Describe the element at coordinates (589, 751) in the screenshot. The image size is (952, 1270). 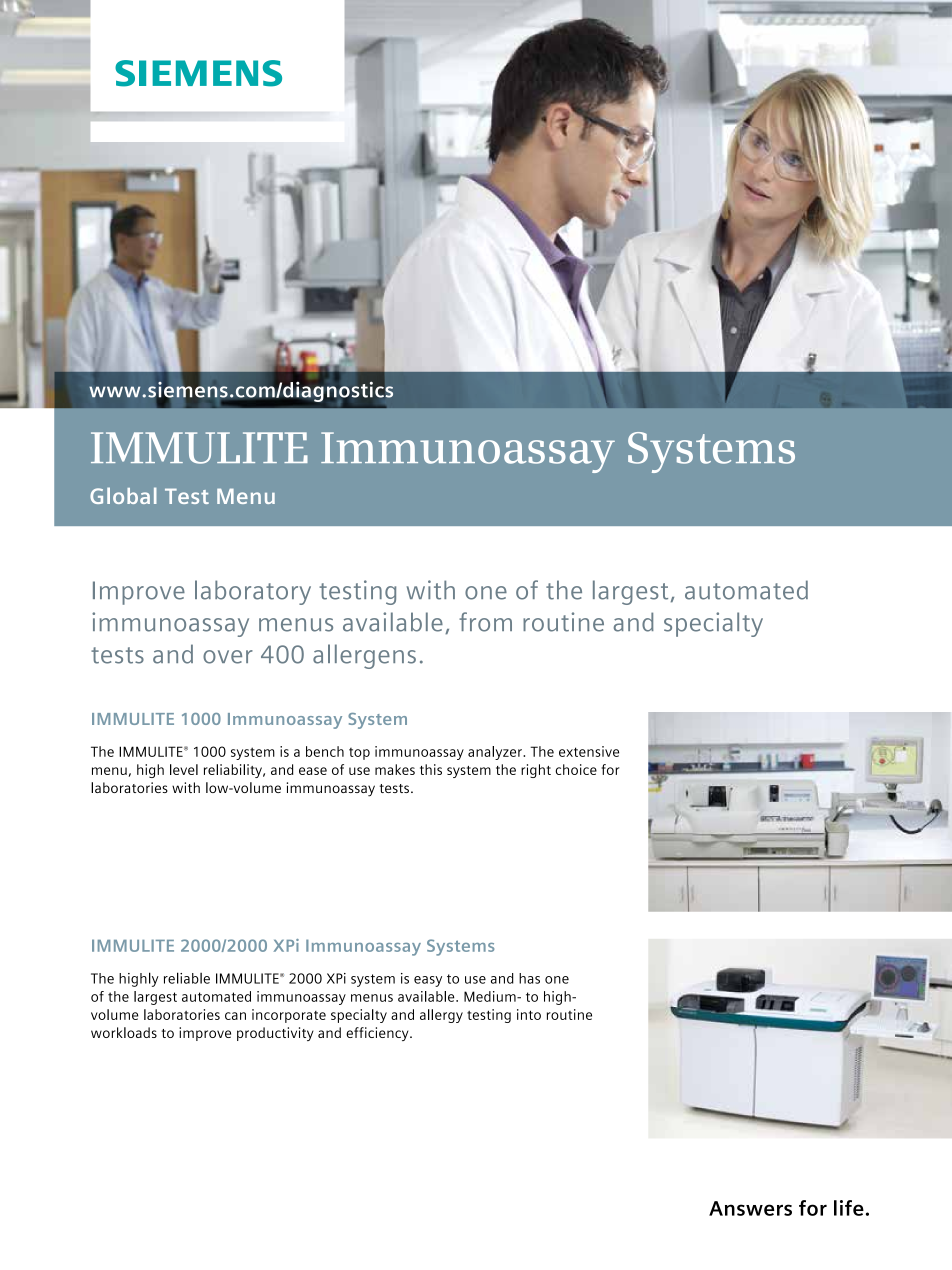
I see `extensive` at that location.
